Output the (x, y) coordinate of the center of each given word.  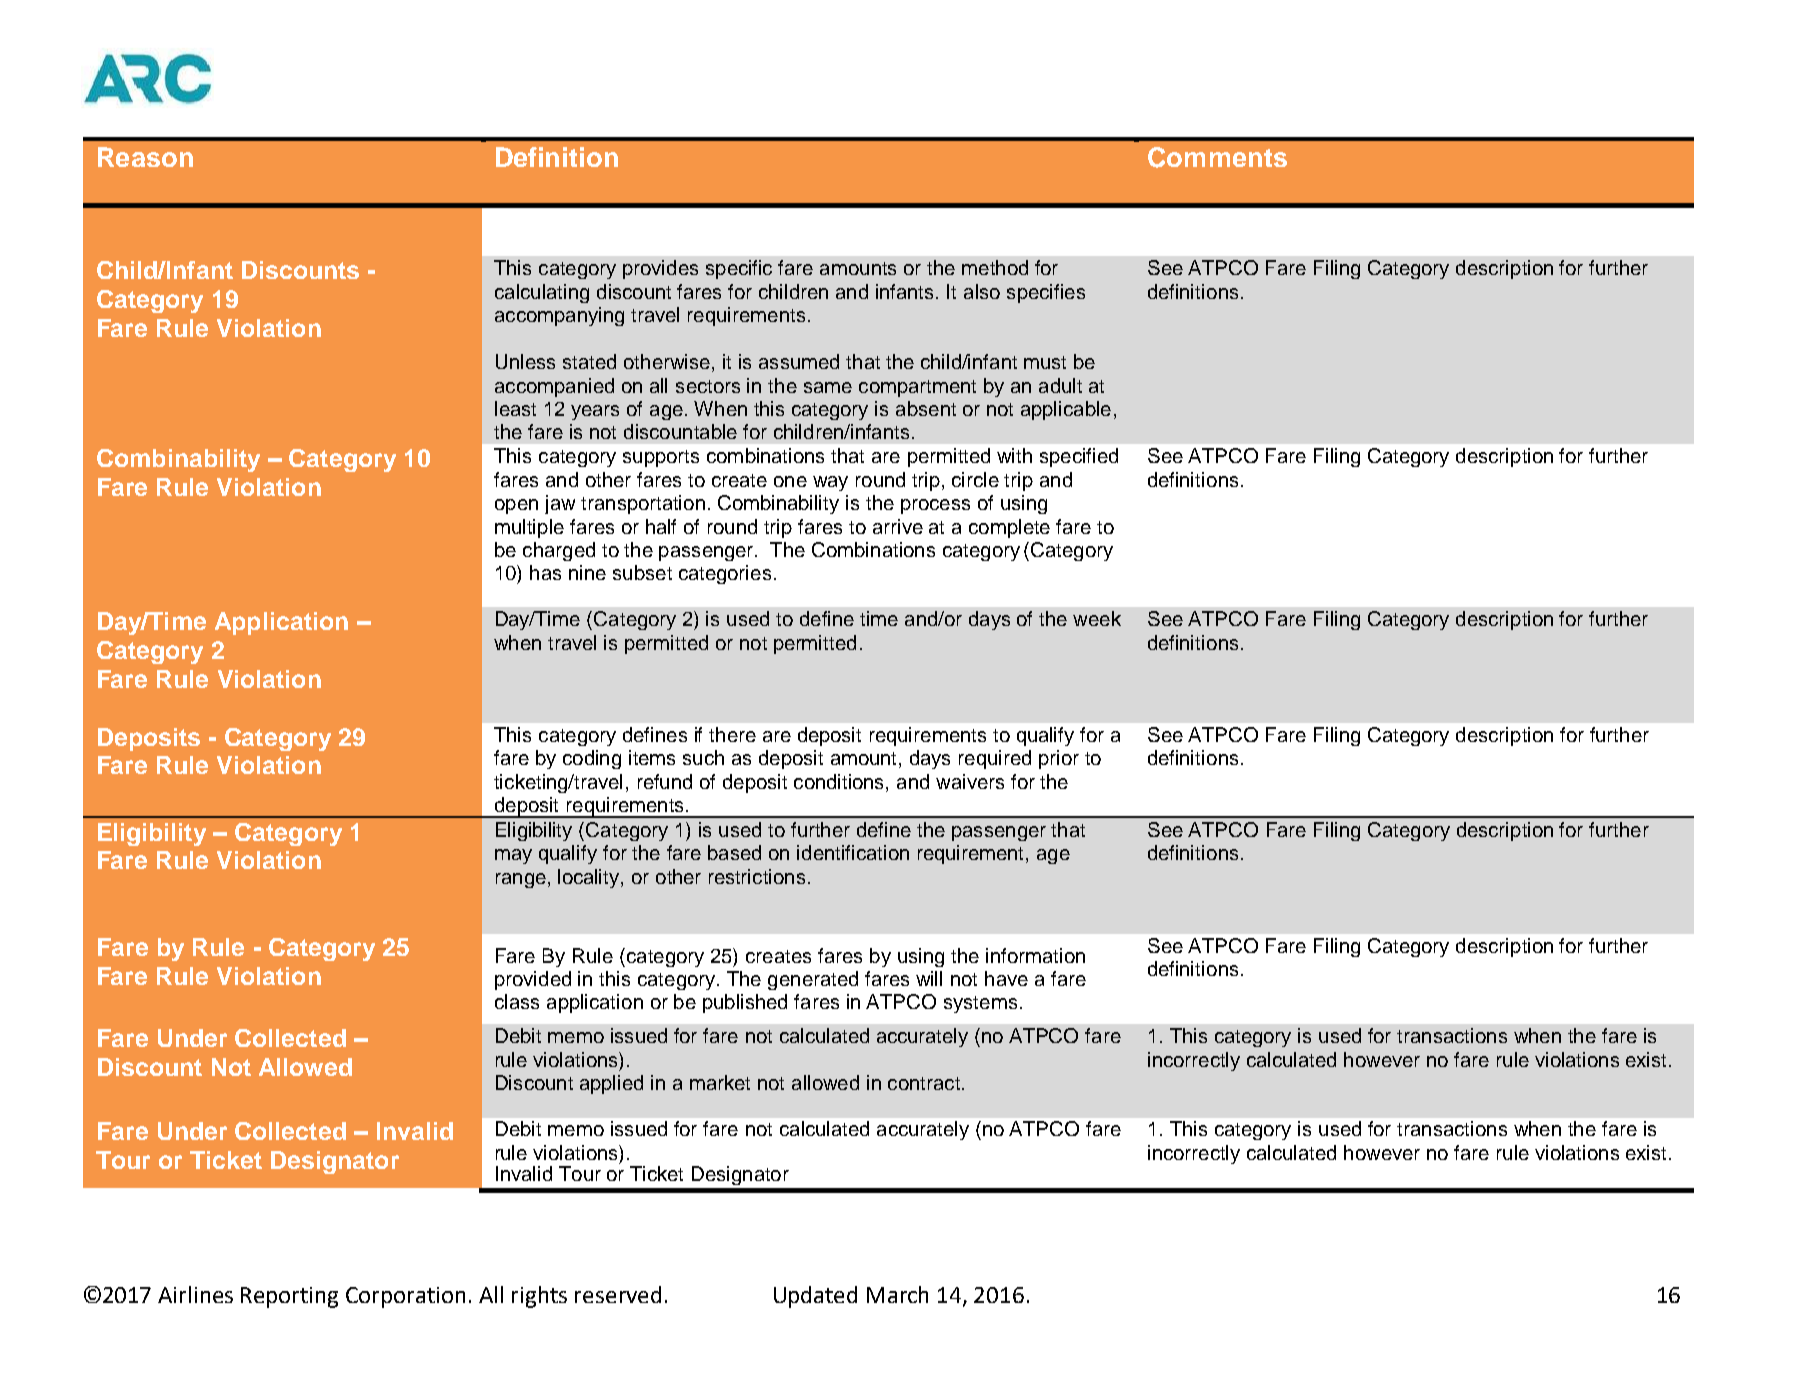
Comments (1217, 157)
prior (1059, 759)
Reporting (289, 1297)
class (517, 1001)
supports (661, 458)
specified (1079, 457)
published (745, 1003)
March (897, 1294)
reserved (618, 1294)
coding (592, 759)
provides (660, 269)
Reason (145, 157)
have (1006, 978)
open (516, 506)
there (732, 734)
